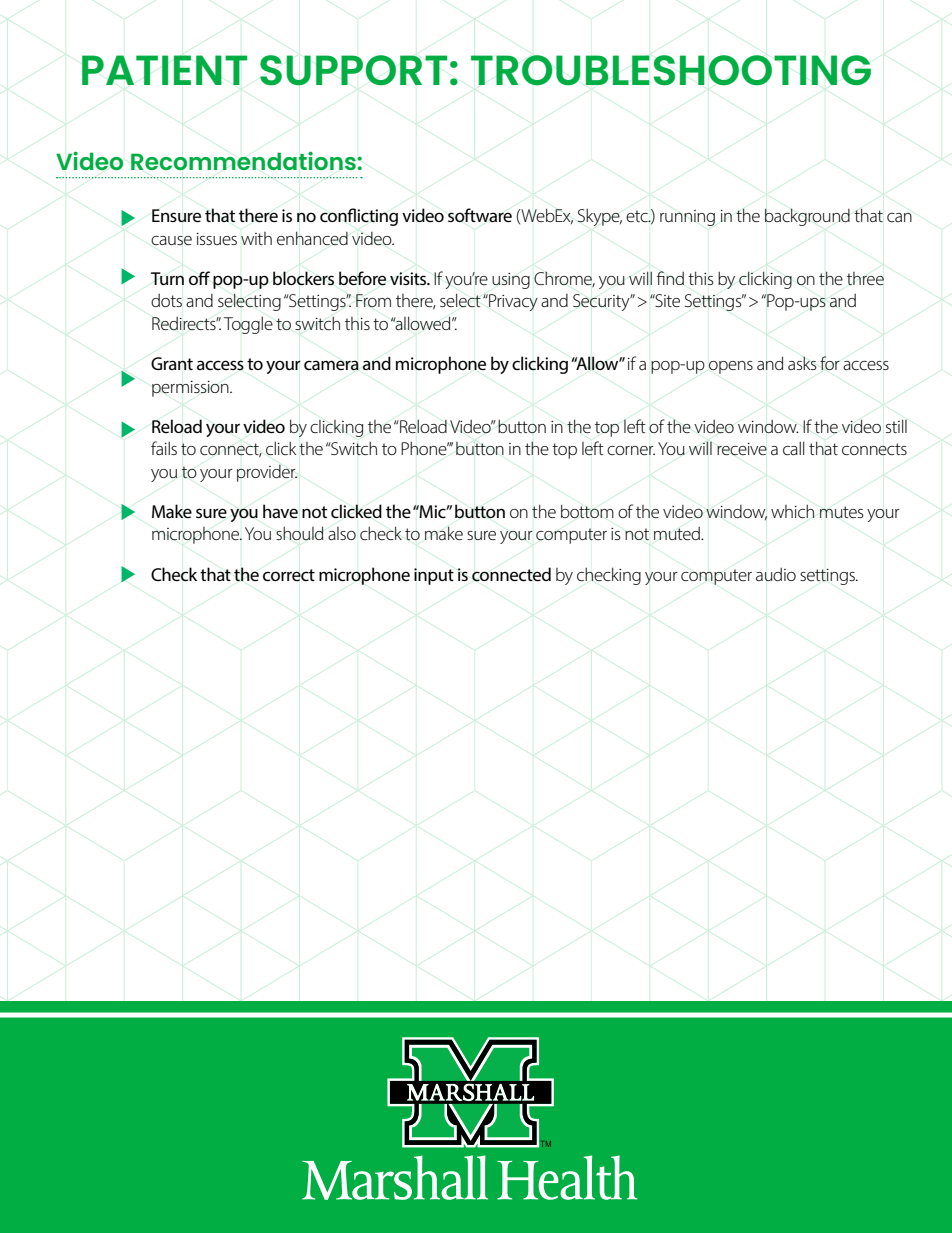  What do you see at coordinates (802, 363) in the image?
I see `asks` at bounding box center [802, 363].
